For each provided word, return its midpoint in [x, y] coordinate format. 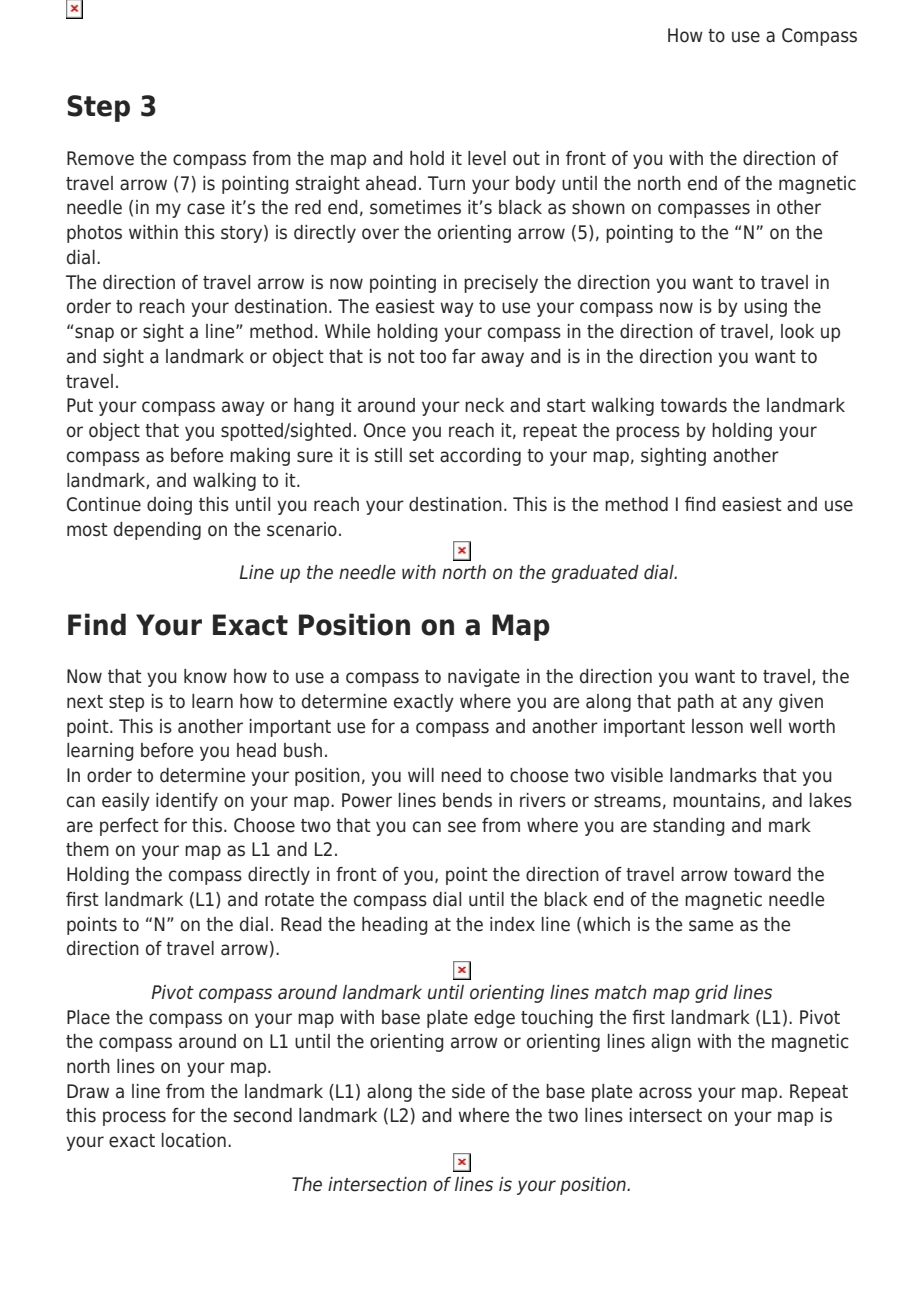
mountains [718, 801]
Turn [446, 183]
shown [598, 207]
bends [467, 800]
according [480, 457]
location [194, 1140]
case [206, 209]
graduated [595, 574]
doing [169, 506]
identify [187, 802]
